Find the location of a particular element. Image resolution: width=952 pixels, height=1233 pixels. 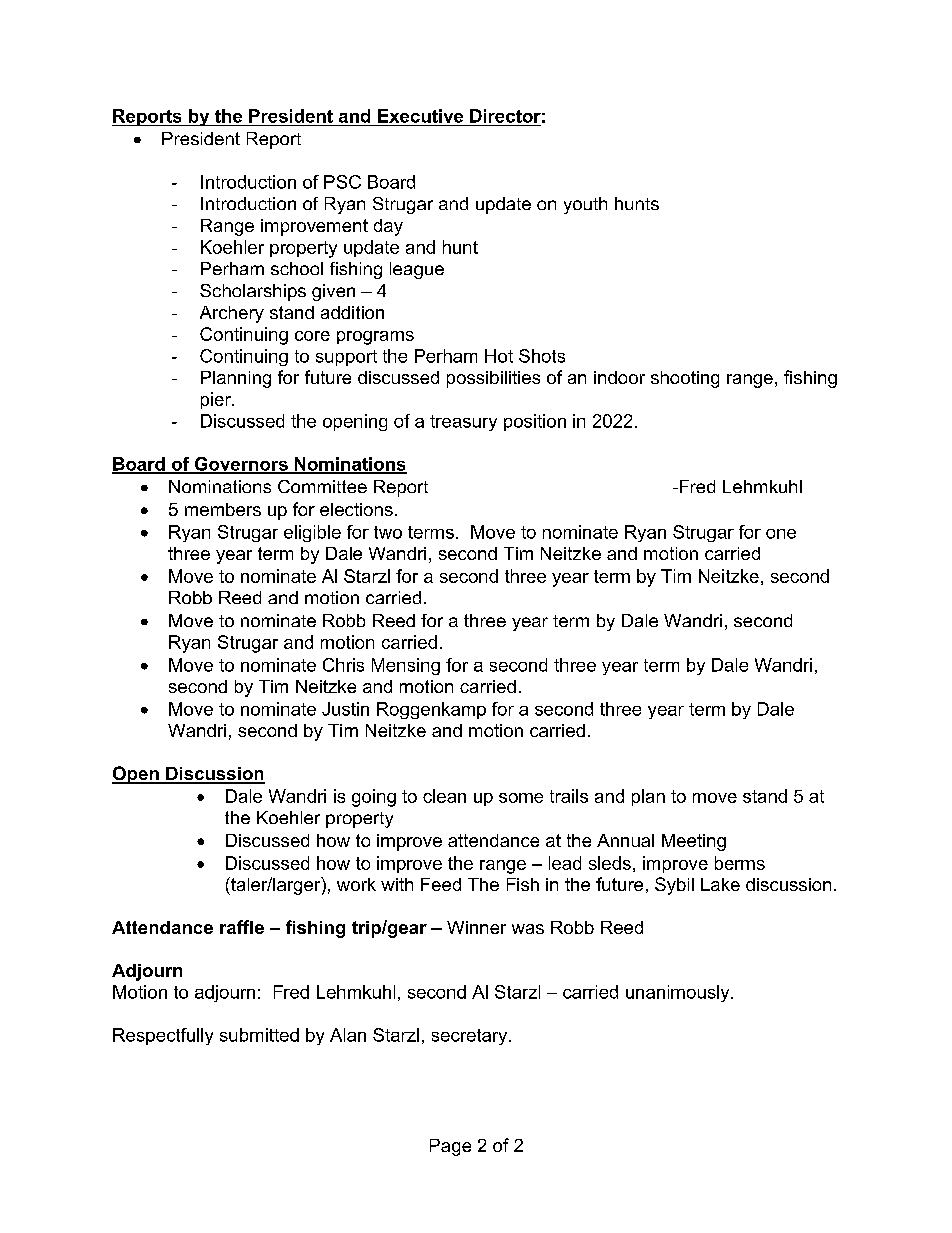

submitted is located at coordinates (259, 1035).
